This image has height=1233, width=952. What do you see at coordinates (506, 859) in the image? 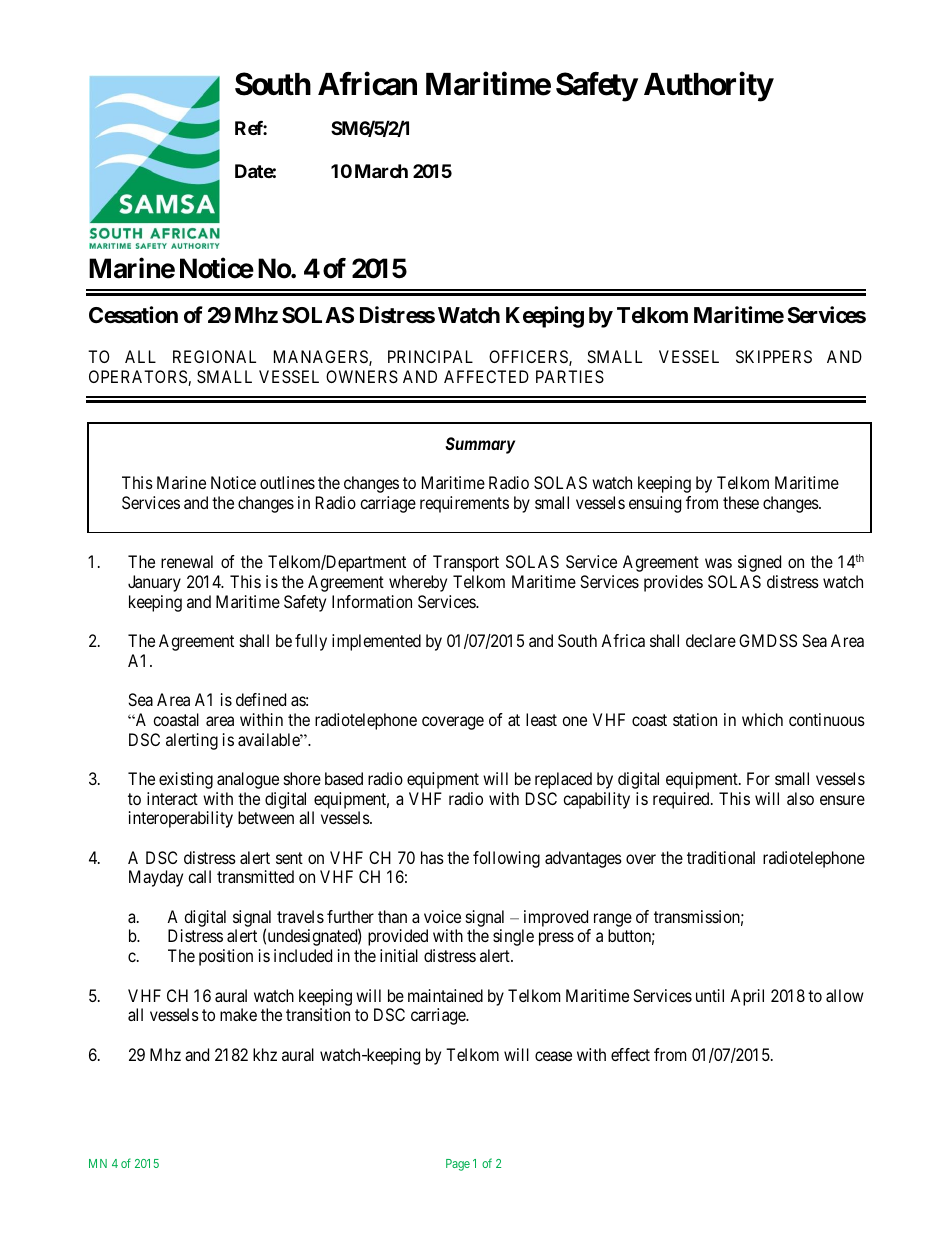
I see `following` at bounding box center [506, 859].
